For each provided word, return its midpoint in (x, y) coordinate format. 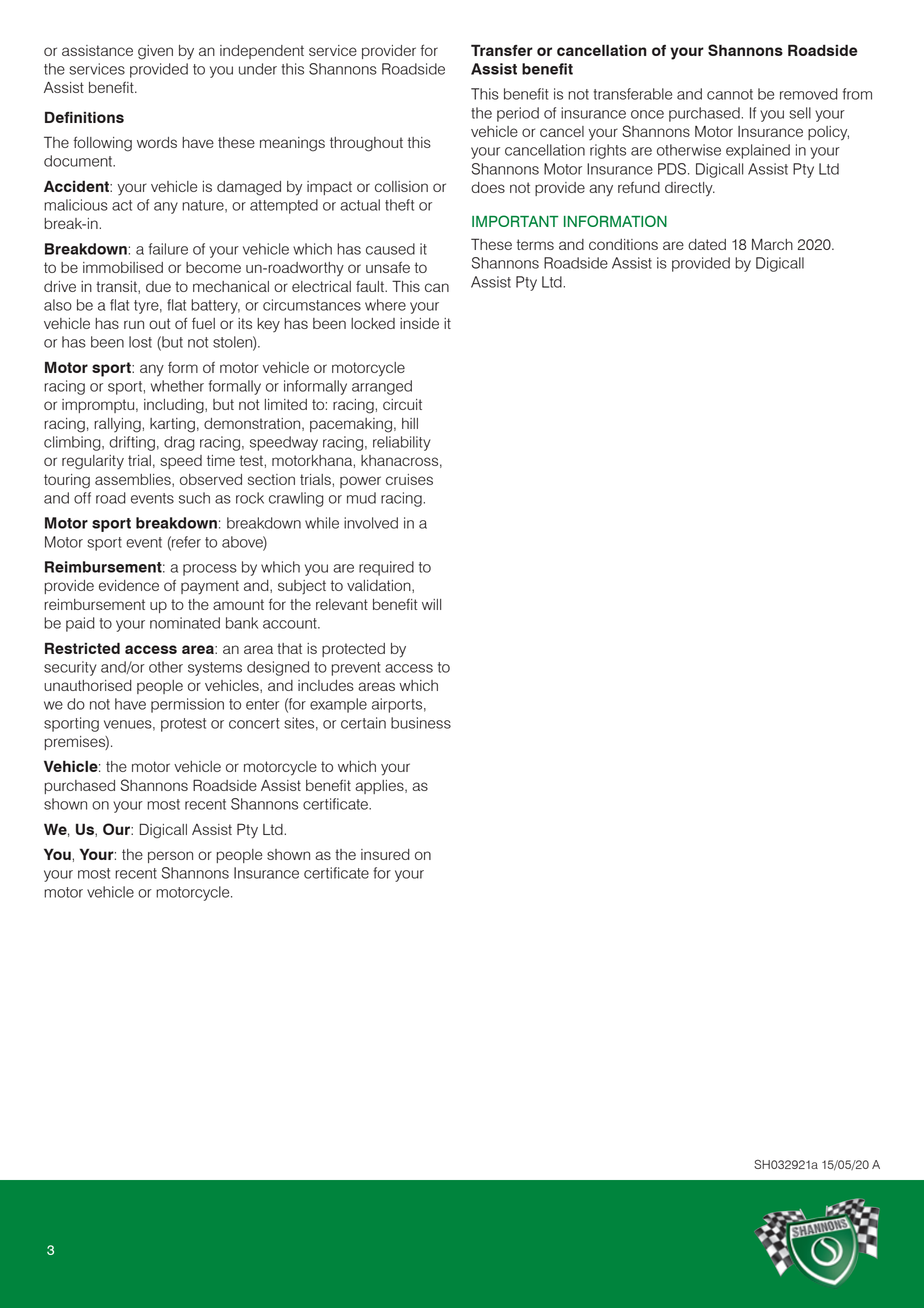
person (170, 857)
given (155, 52)
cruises (409, 479)
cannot (730, 94)
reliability (402, 443)
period (518, 114)
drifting (132, 443)
